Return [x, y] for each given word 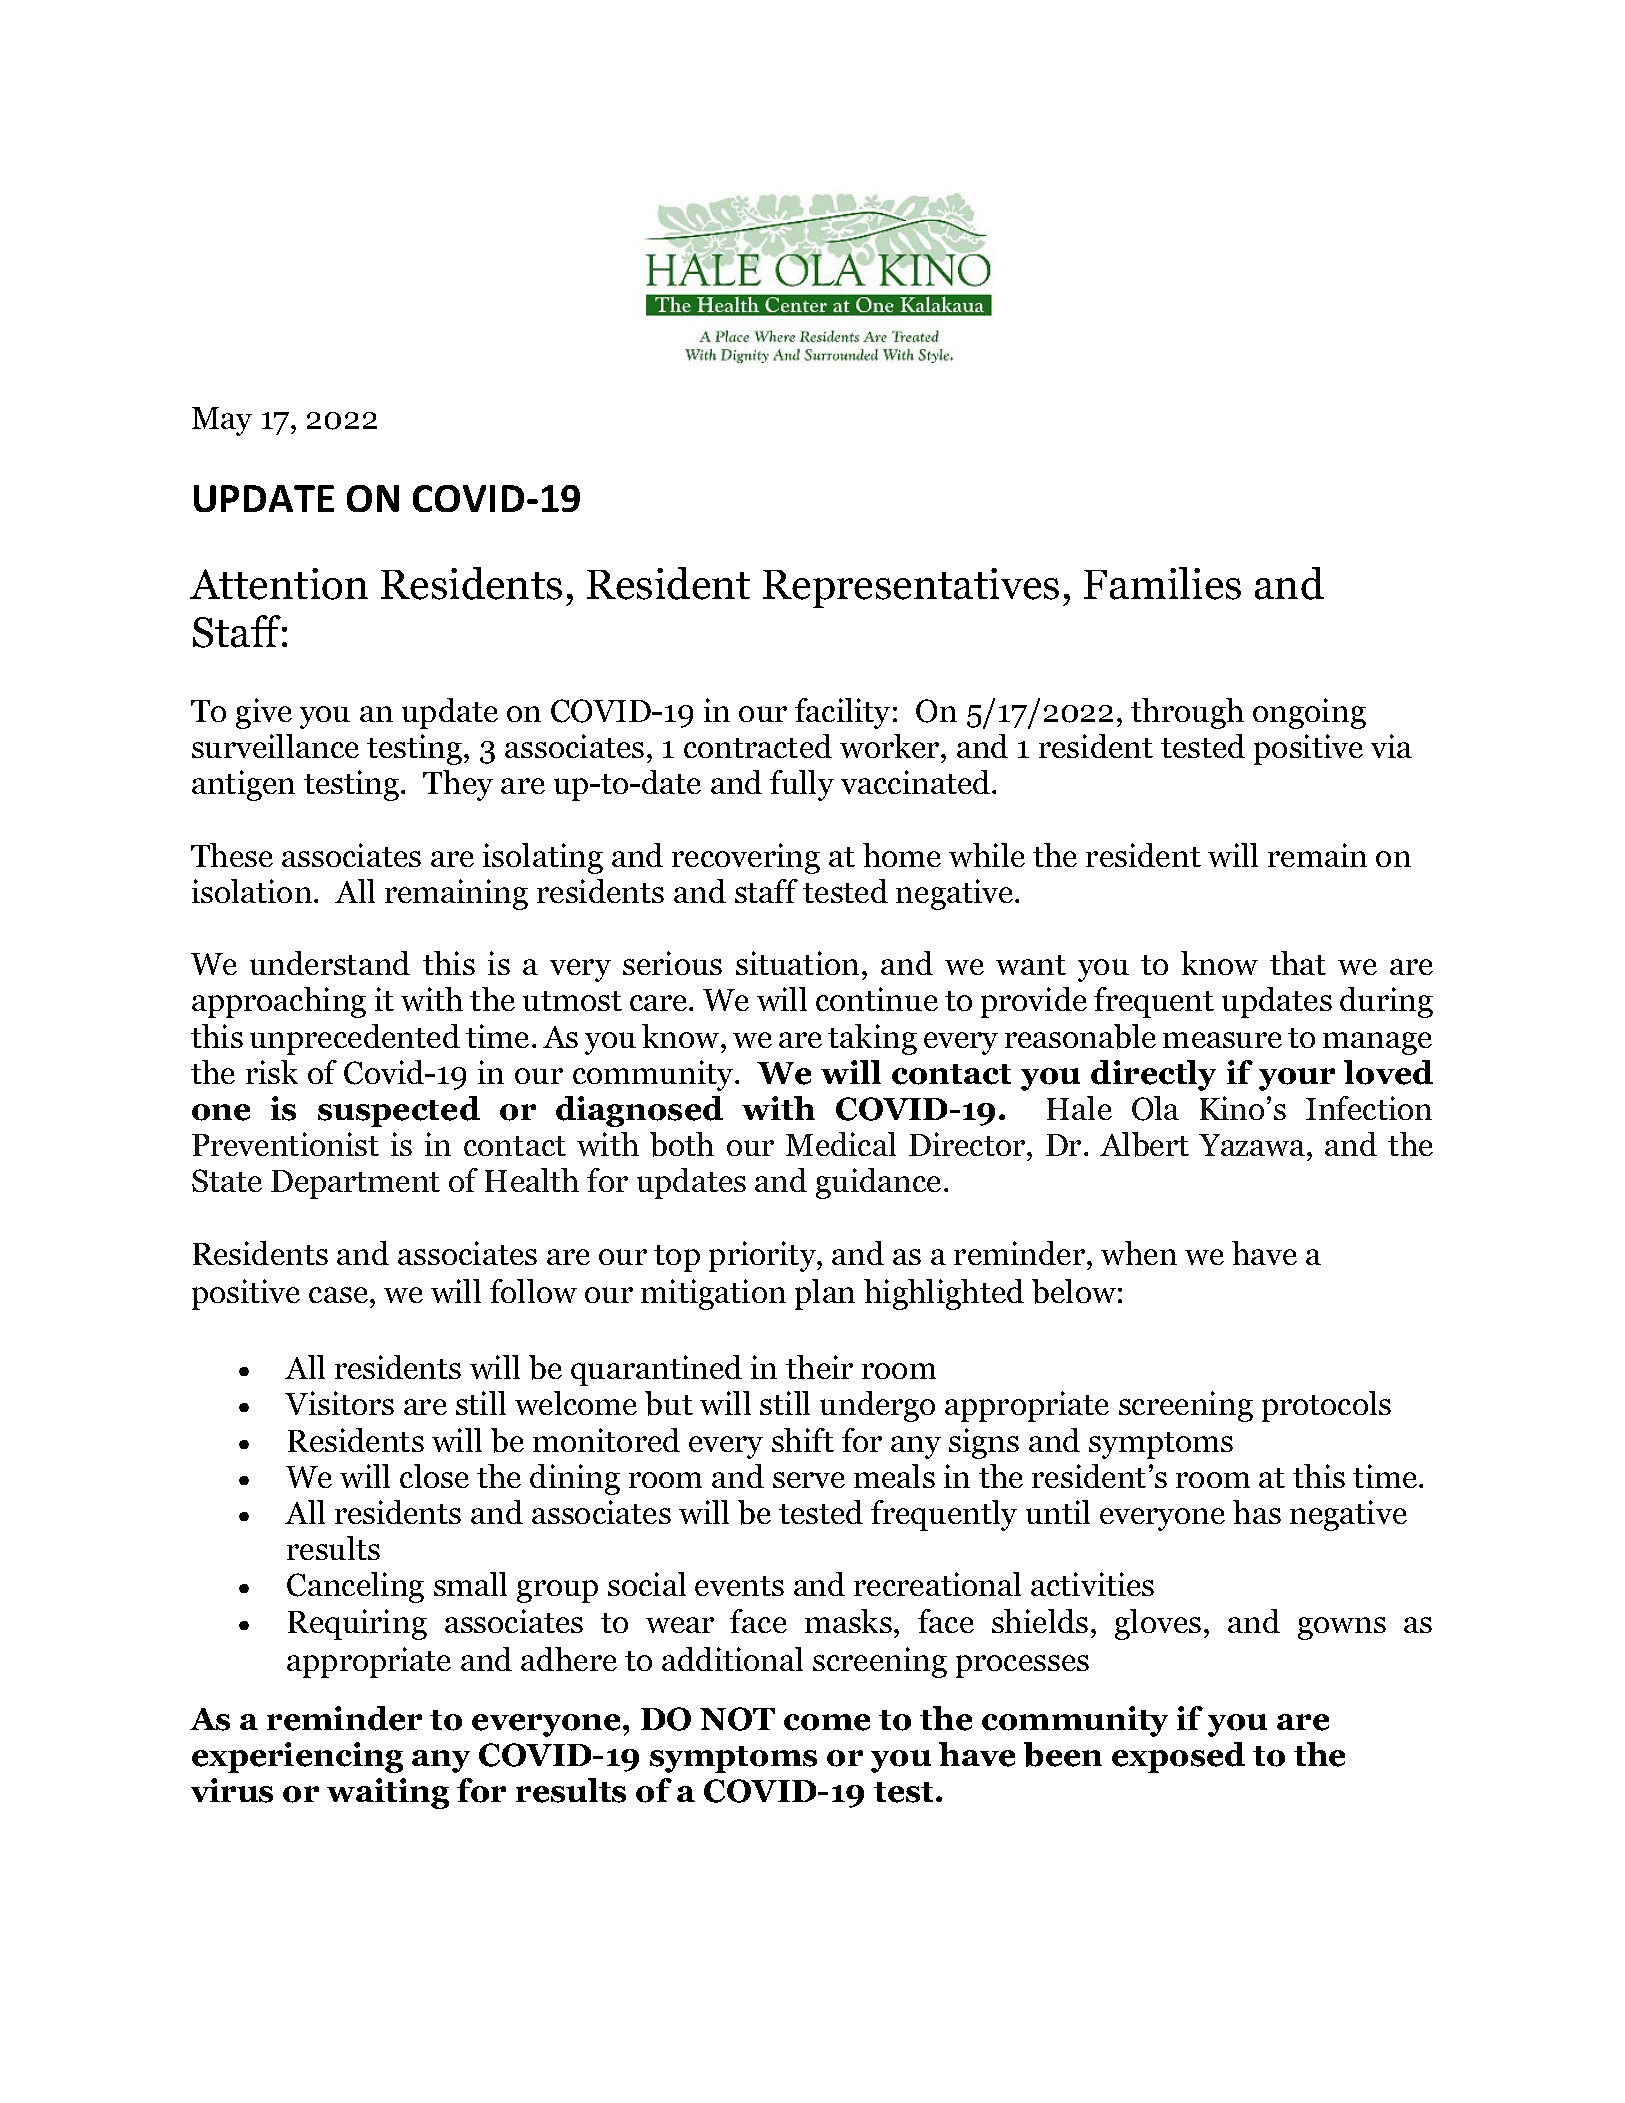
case [338, 1295]
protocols [1326, 1406]
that [1298, 963]
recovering [746, 858]
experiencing [297, 1757]
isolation [253, 891]
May [222, 421]
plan [825, 1294]
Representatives [911, 588]
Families [1162, 583]
